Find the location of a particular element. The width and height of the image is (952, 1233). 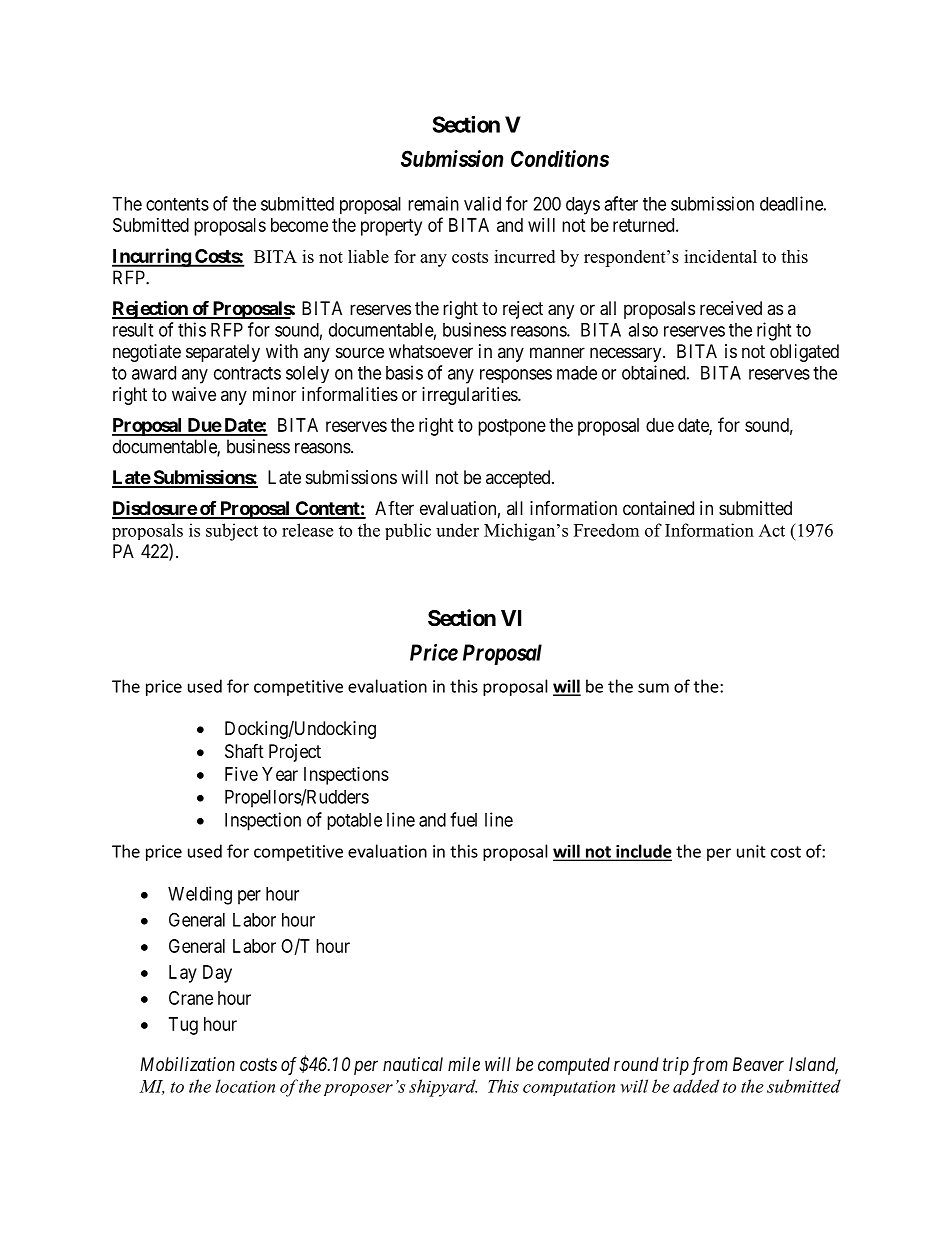

Shaft is located at coordinates (244, 751).
